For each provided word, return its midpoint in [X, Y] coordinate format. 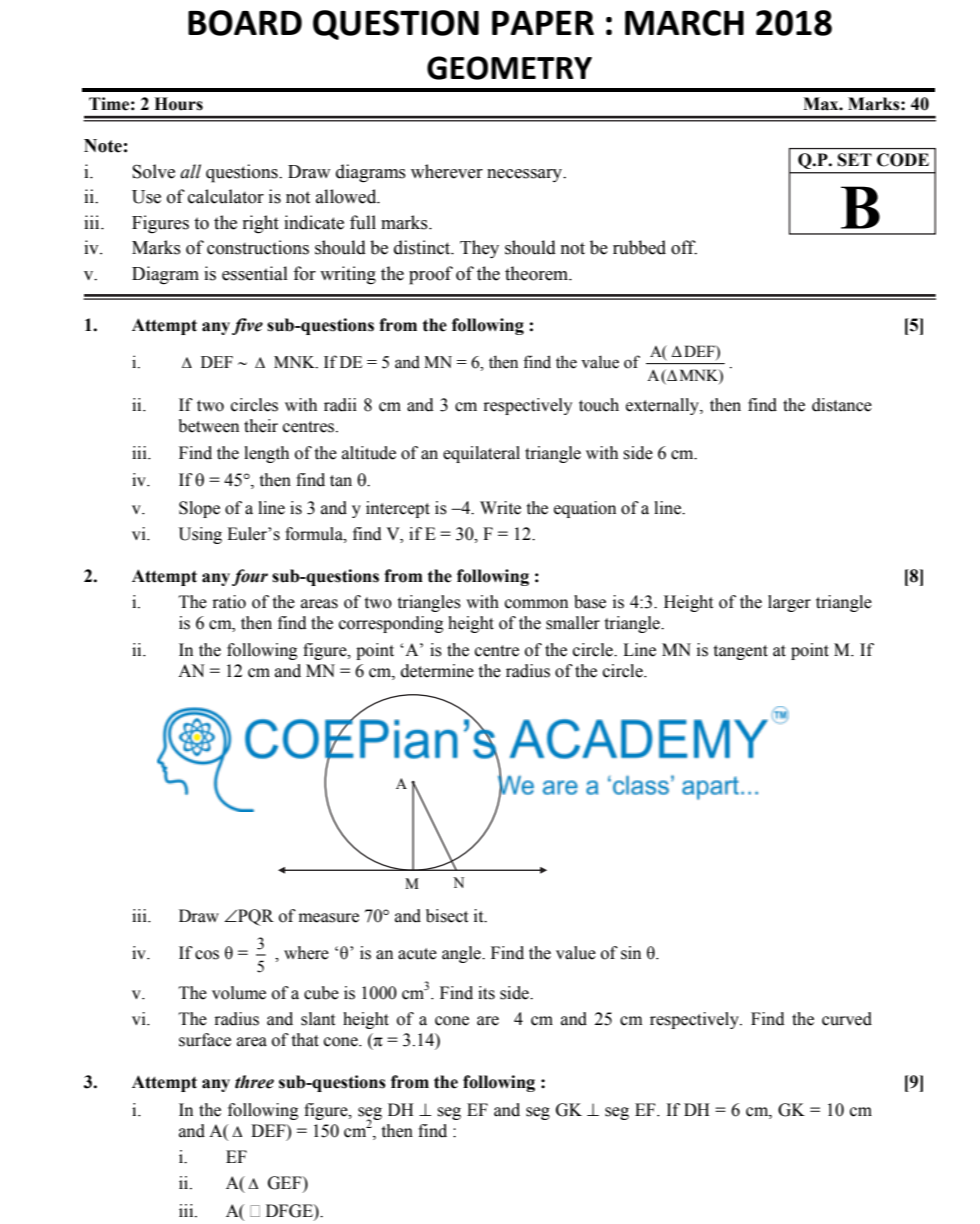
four [250, 577]
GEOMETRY [509, 68]
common [536, 604]
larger [789, 603]
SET [855, 160]
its [486, 993]
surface [205, 1040]
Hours [178, 104]
